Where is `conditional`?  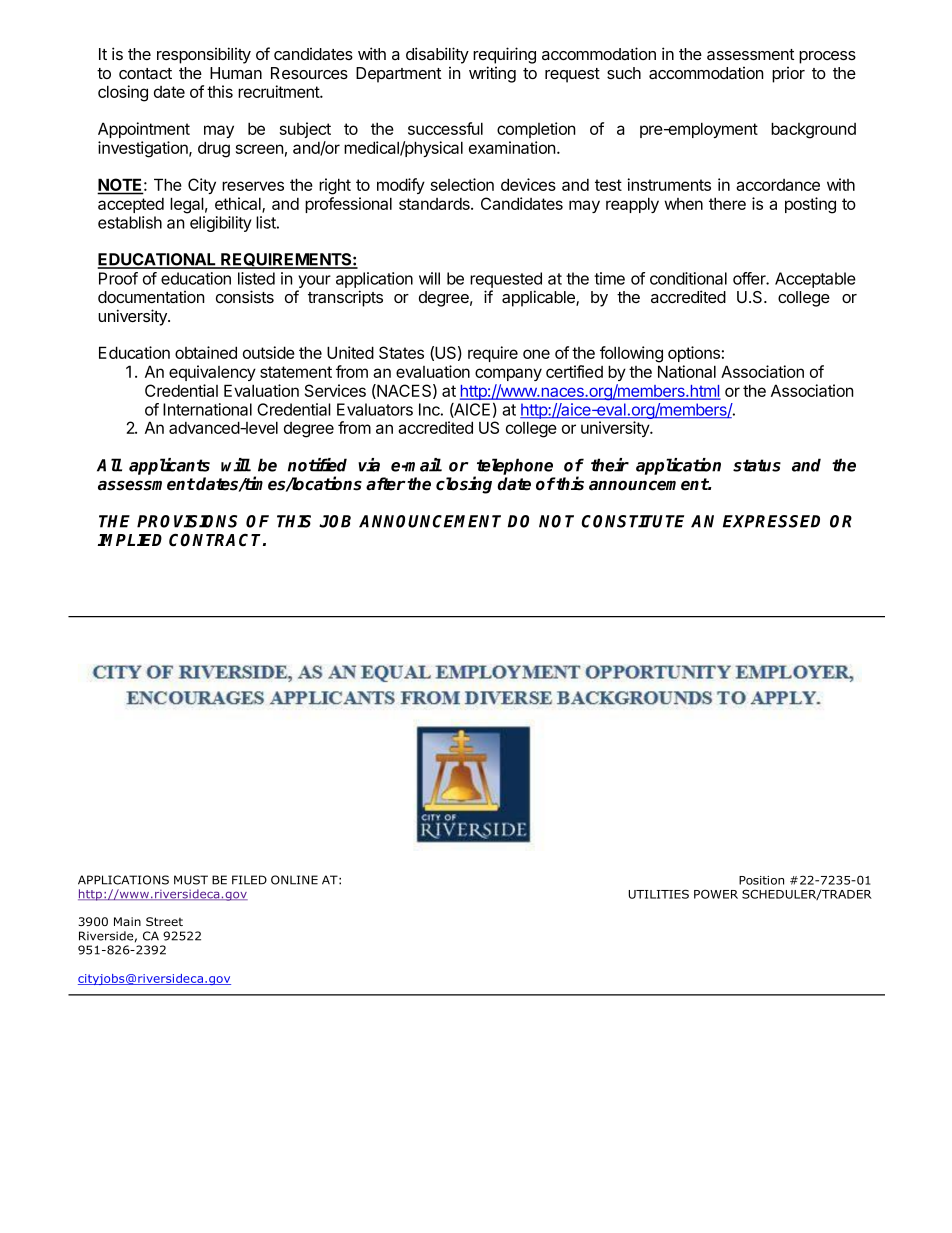 conditional is located at coordinates (688, 278).
